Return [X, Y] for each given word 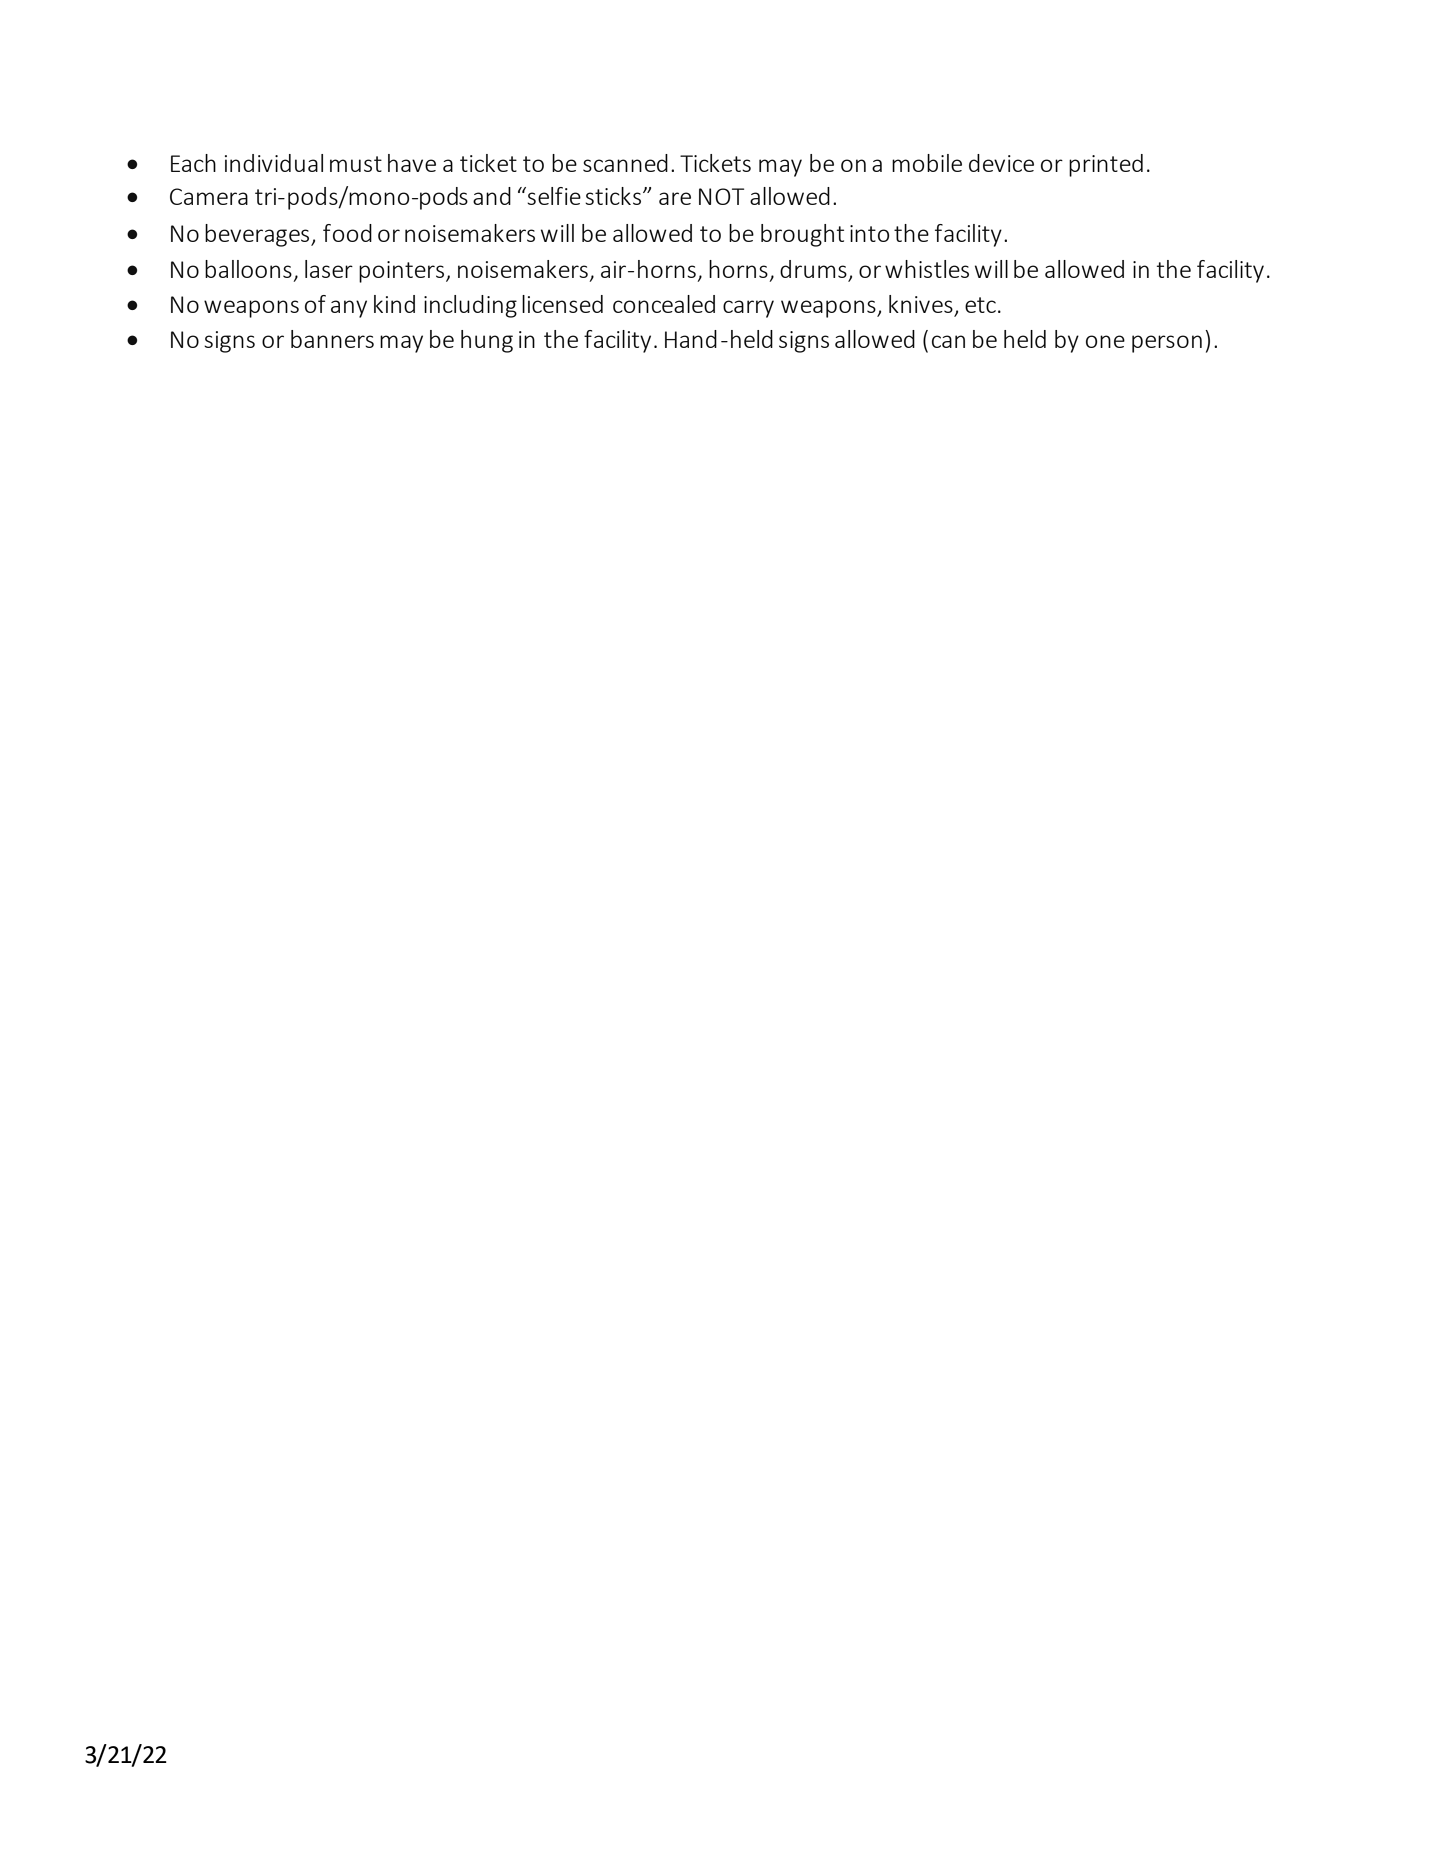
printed [1106, 165]
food [347, 233]
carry [748, 309]
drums [813, 269]
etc [980, 305]
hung [487, 341]
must [356, 164]
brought [802, 235]
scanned [625, 163]
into [870, 233]
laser [329, 269]
